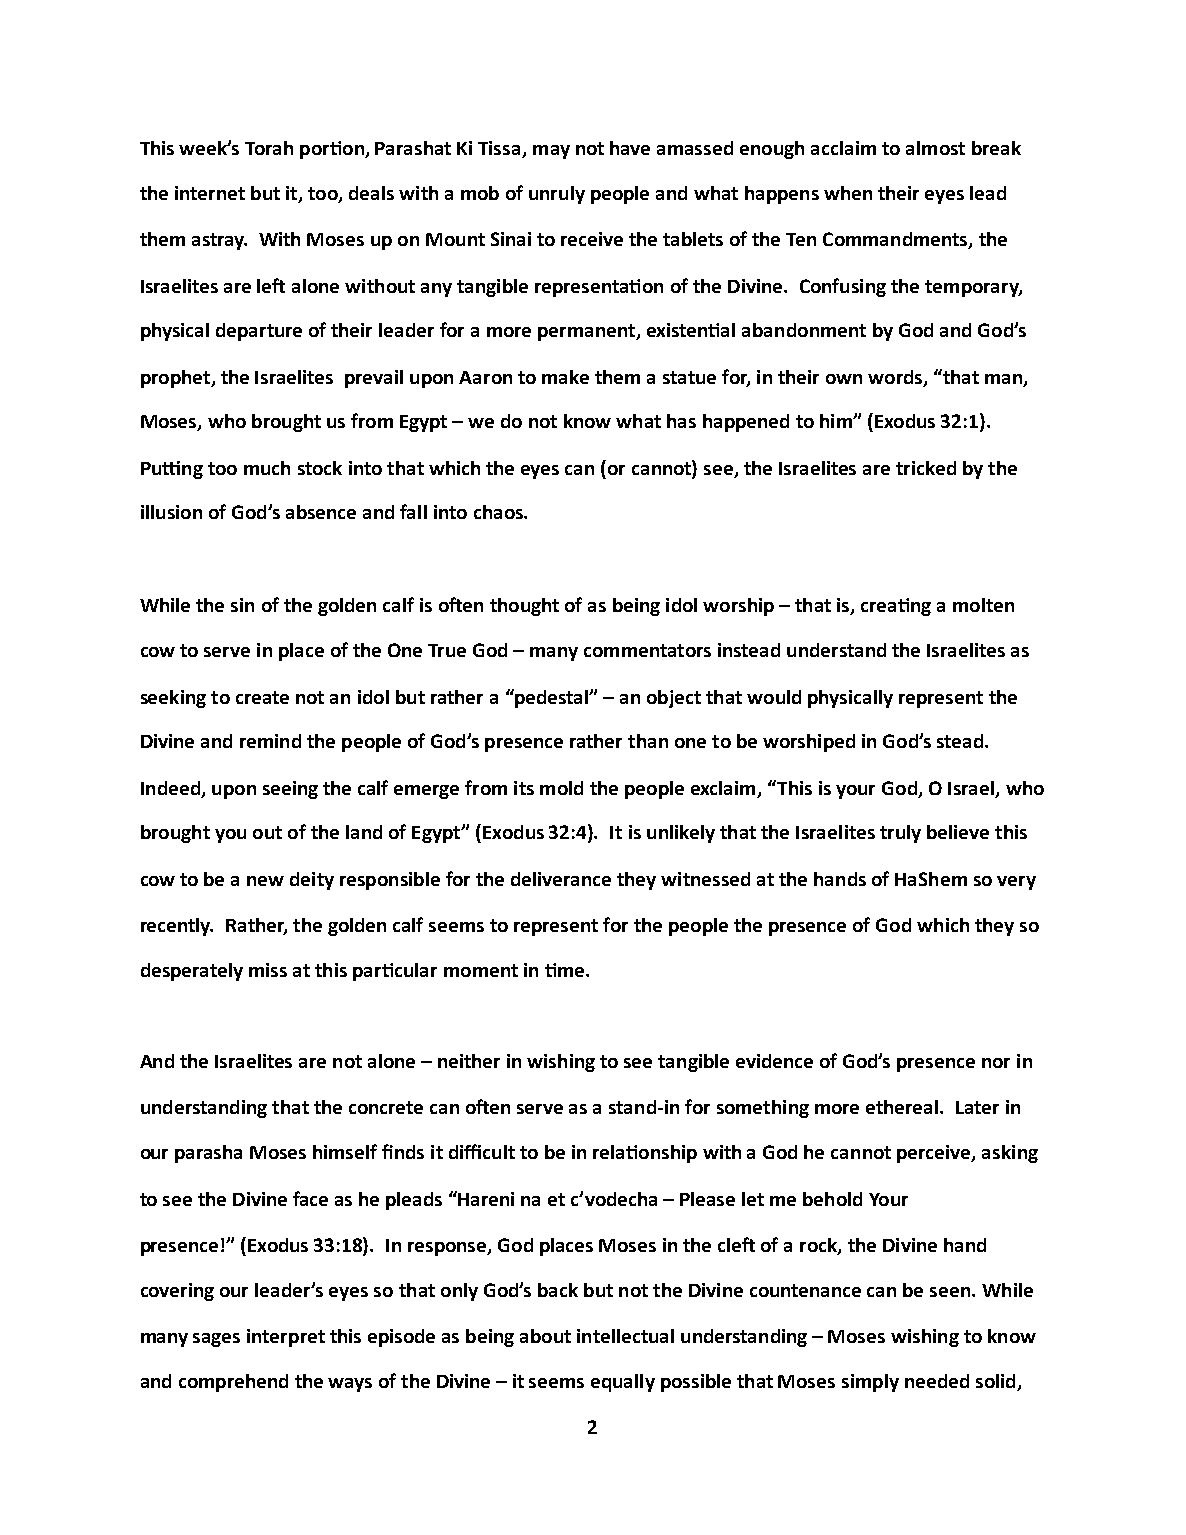 The image size is (1186, 1535). Describe the element at coordinates (566, 970) in the image. I see `Cme` at that location.
